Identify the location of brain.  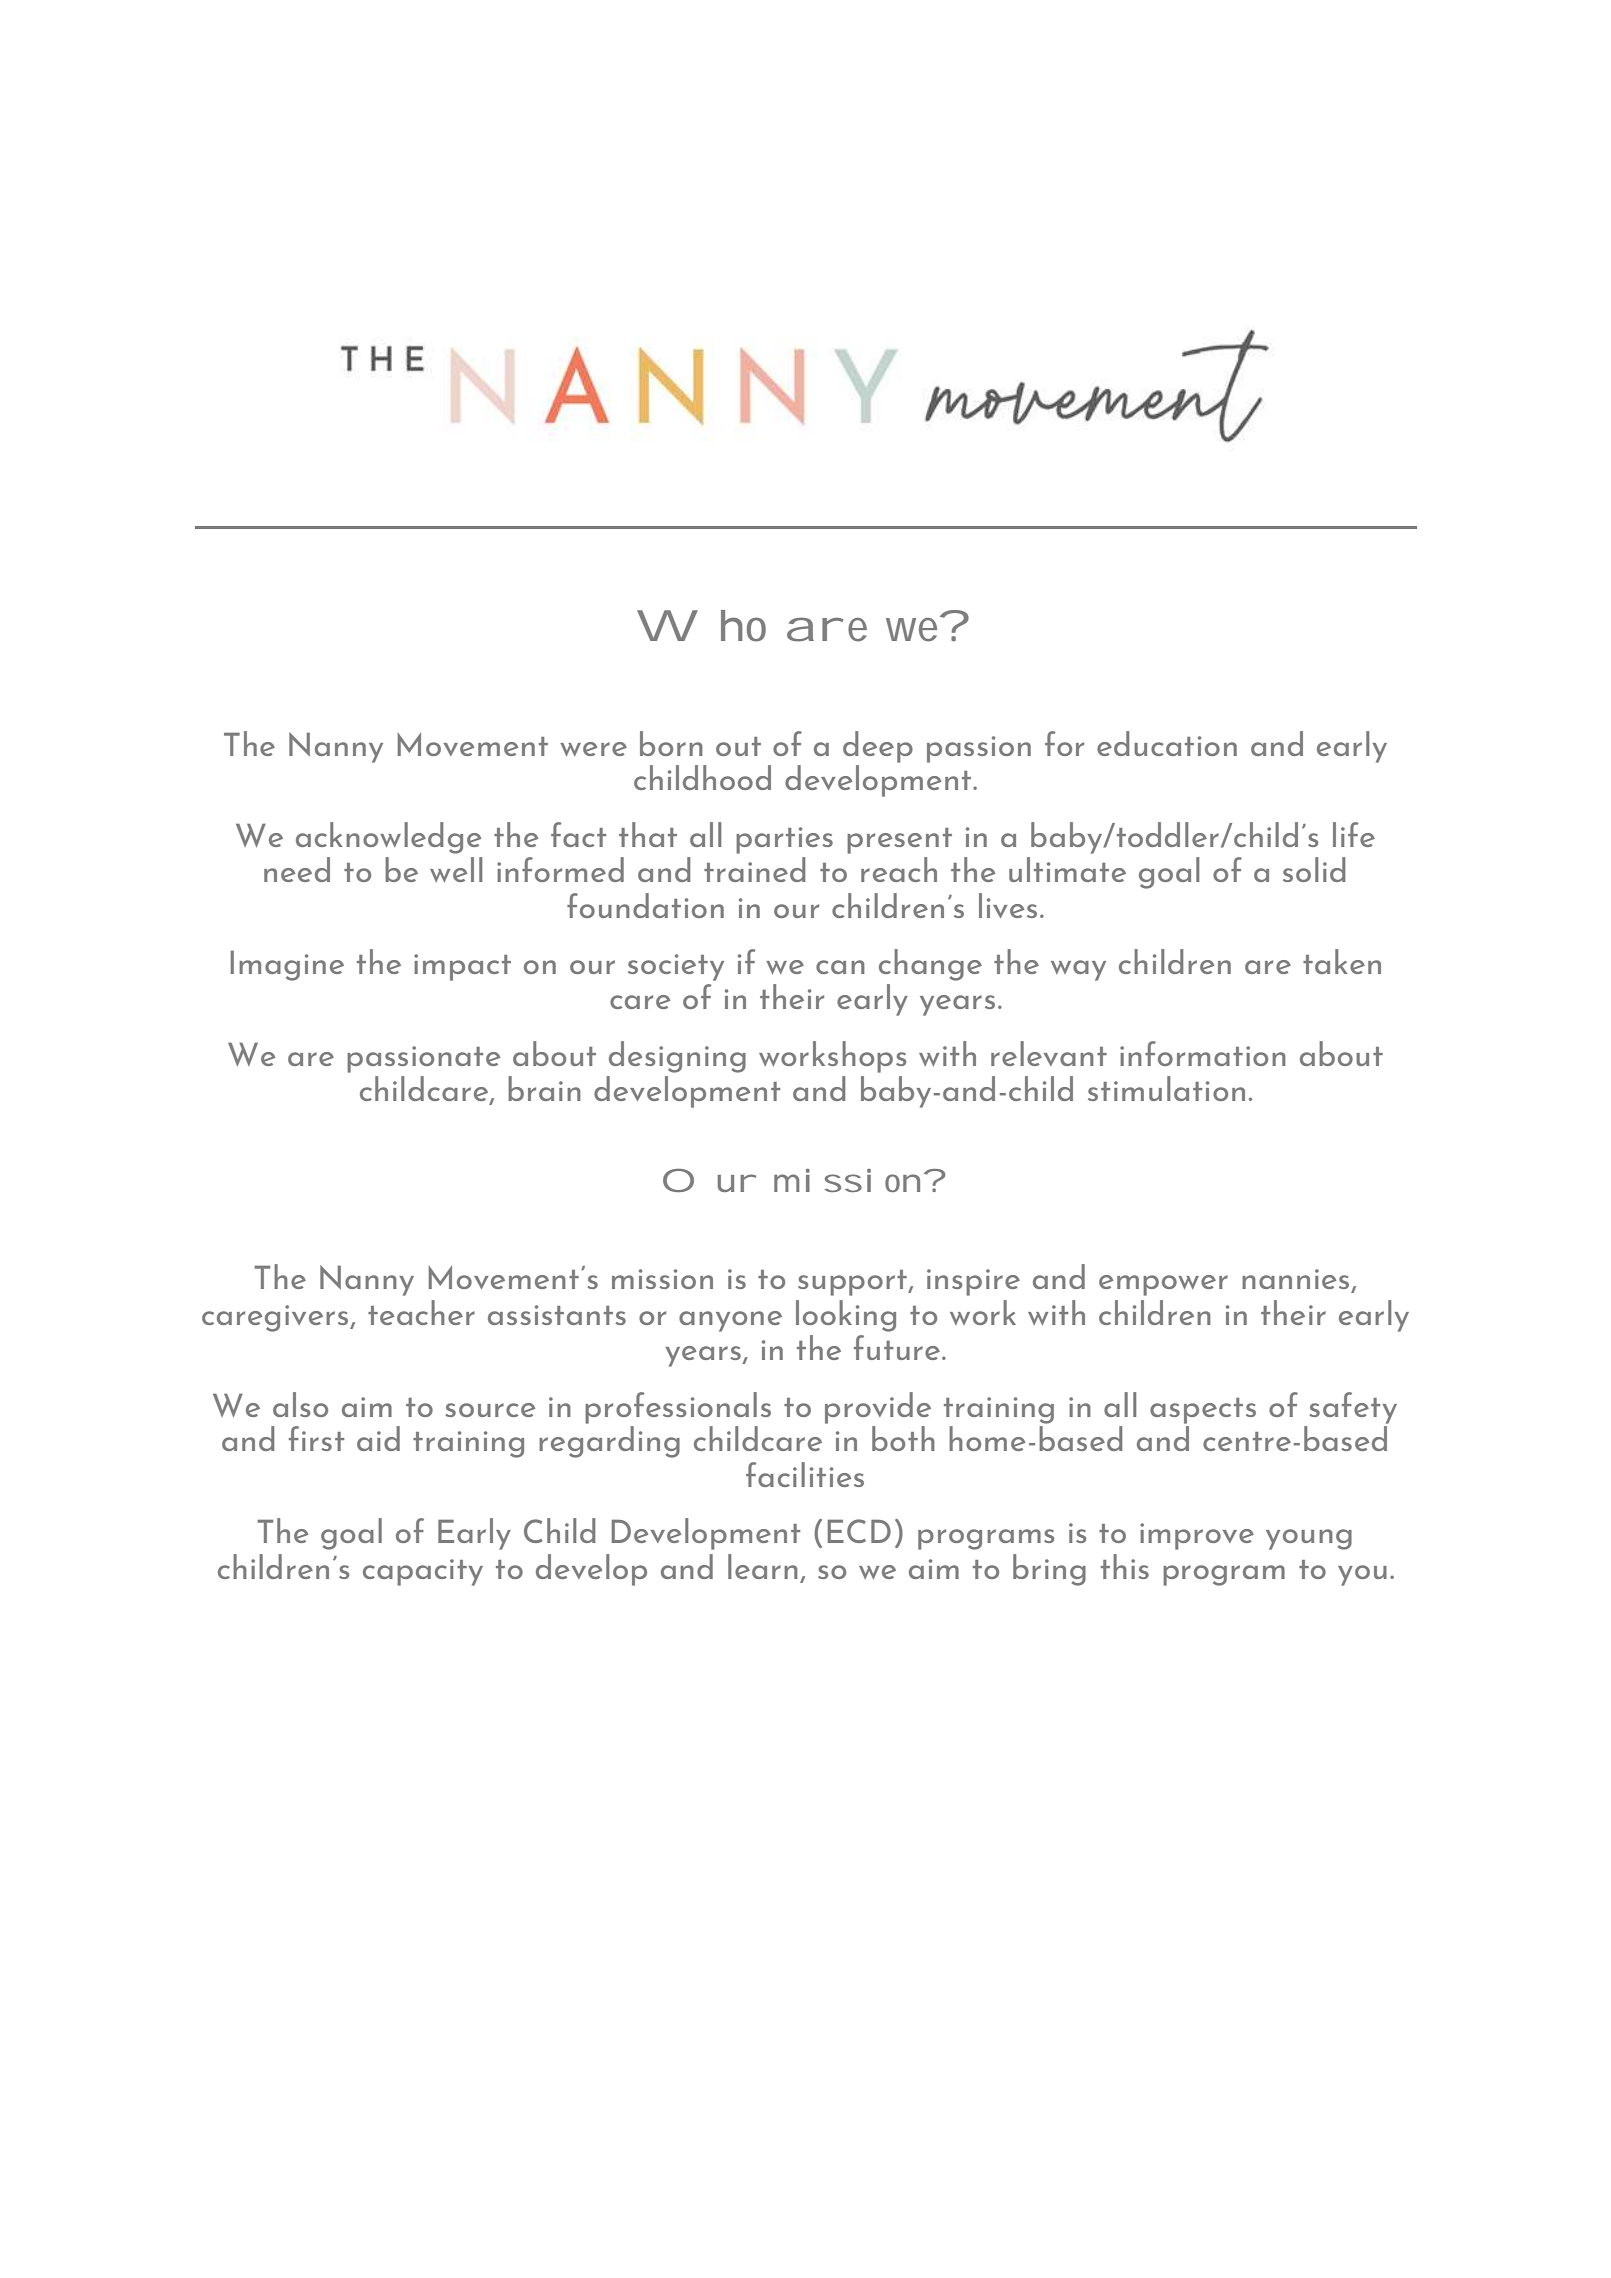
(544, 1088).
